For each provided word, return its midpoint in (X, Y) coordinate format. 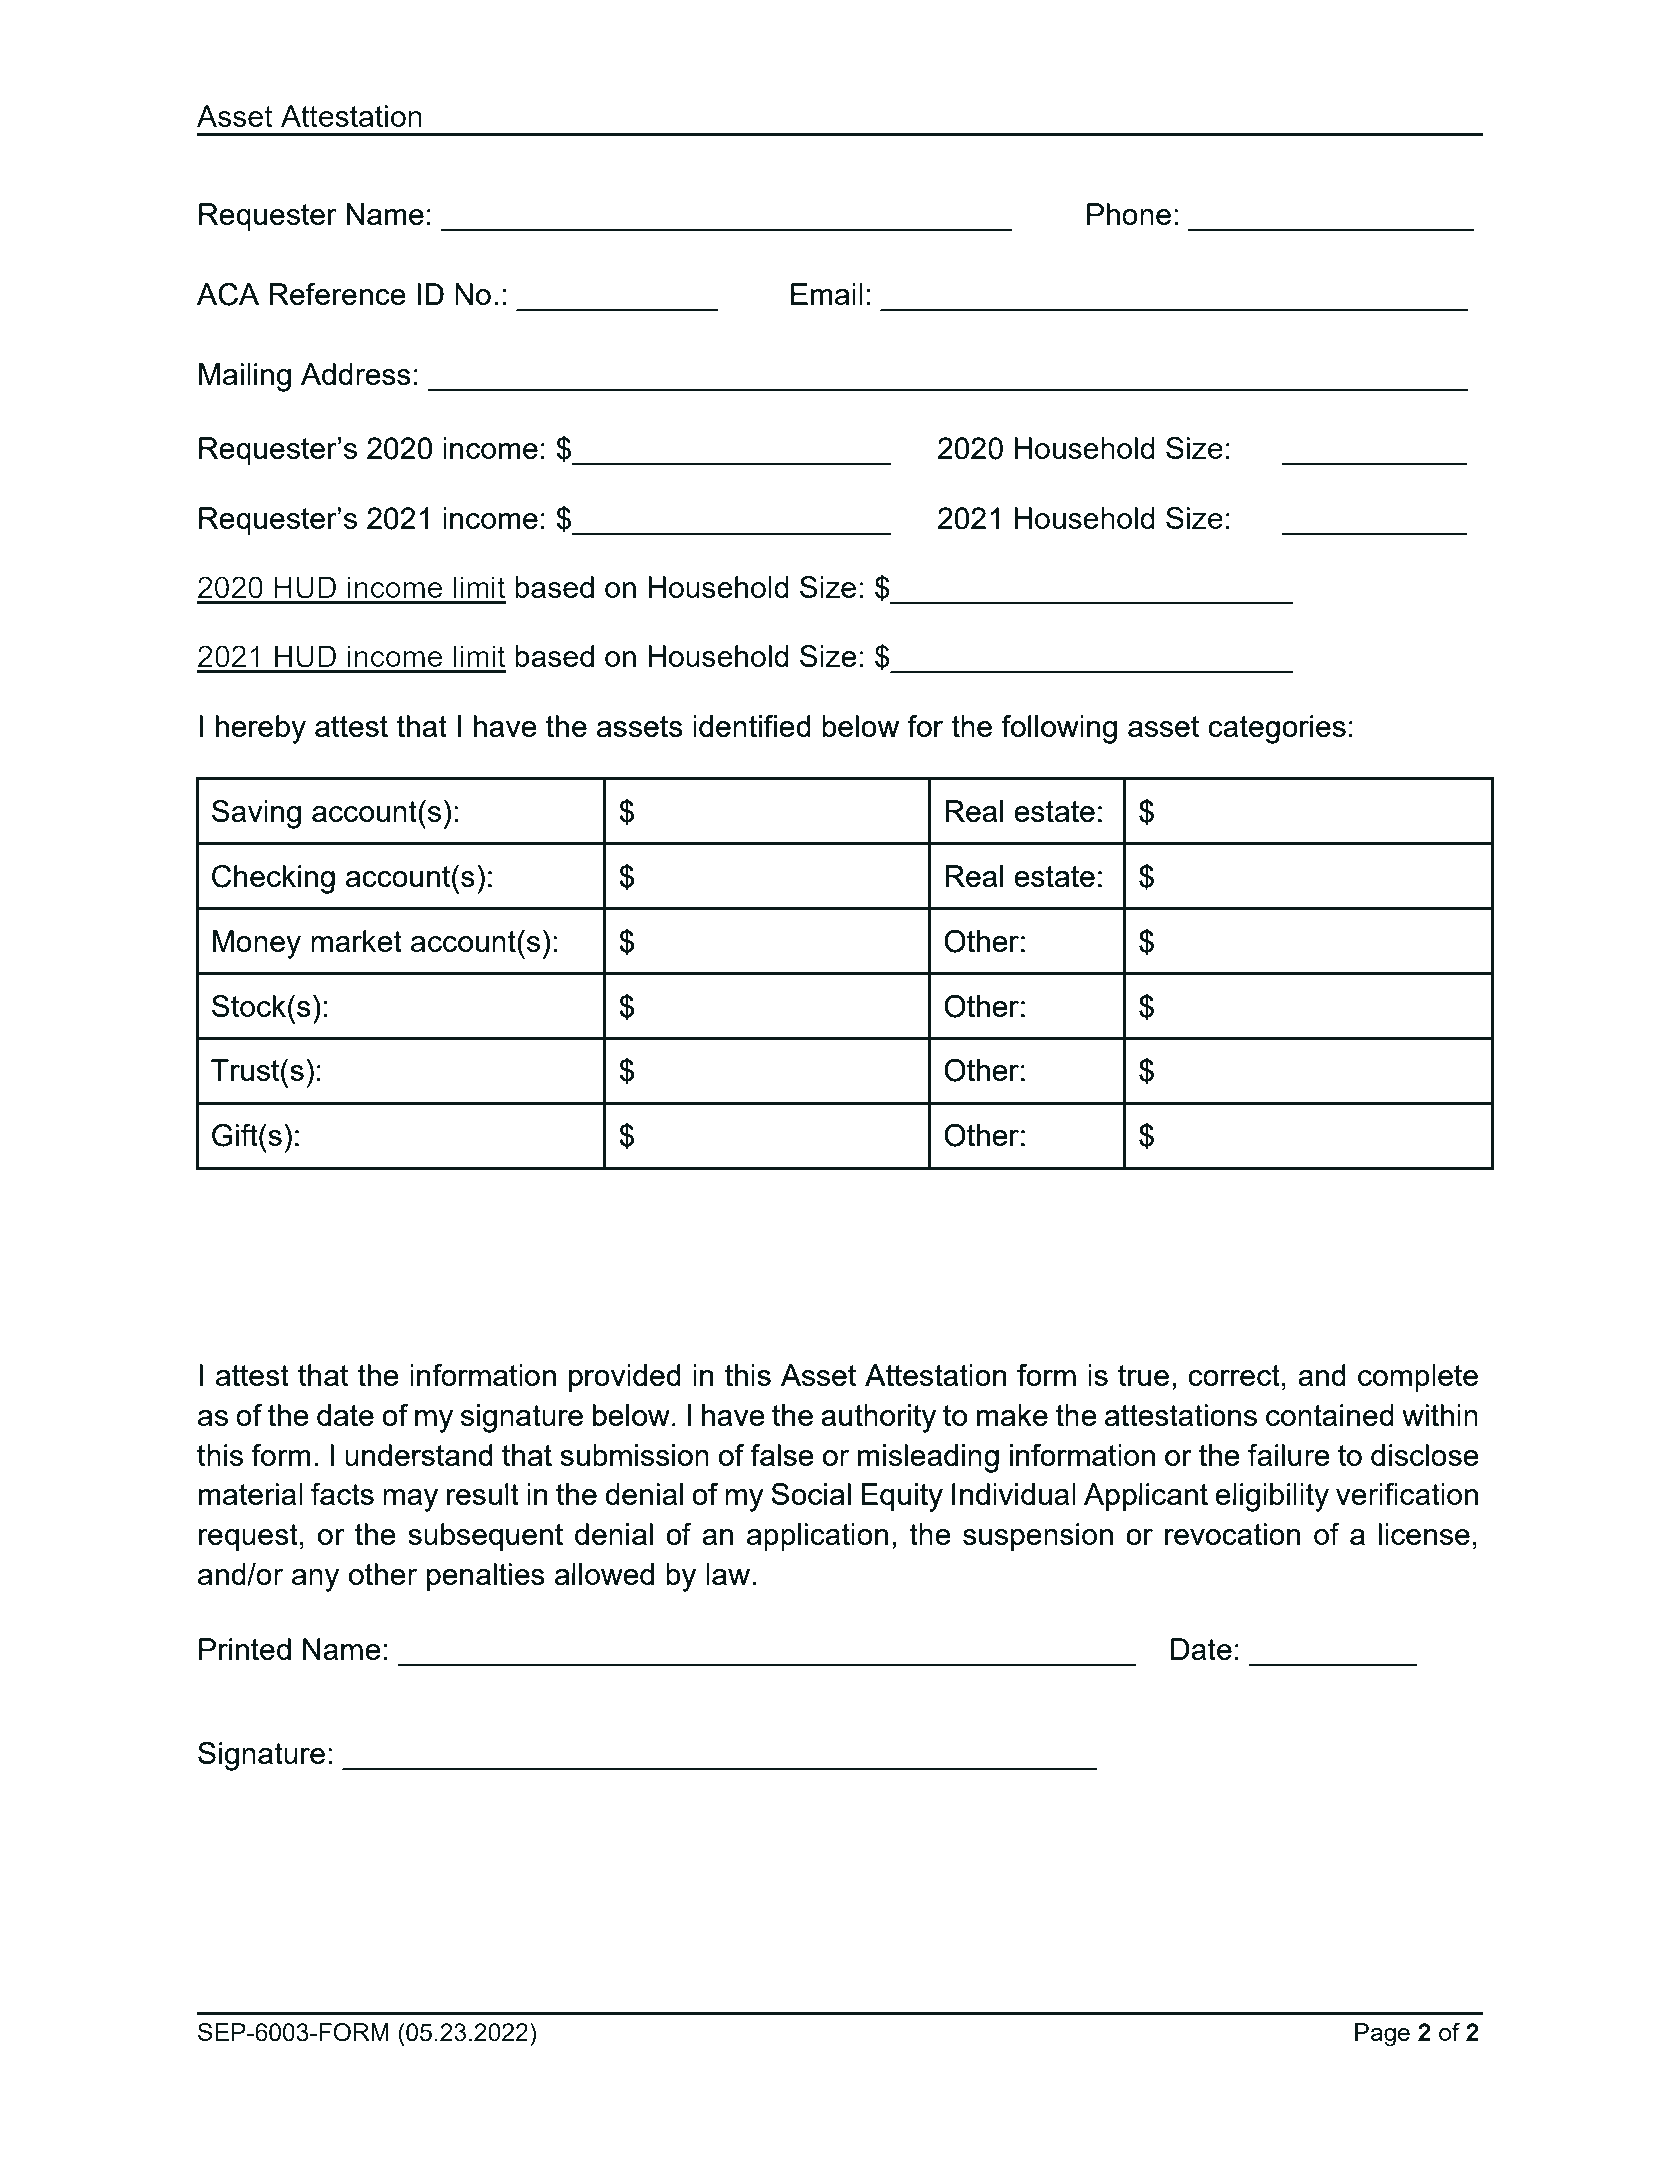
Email (827, 294)
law (728, 1574)
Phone (1129, 214)
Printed (245, 1649)
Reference (337, 294)
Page (1382, 2035)
